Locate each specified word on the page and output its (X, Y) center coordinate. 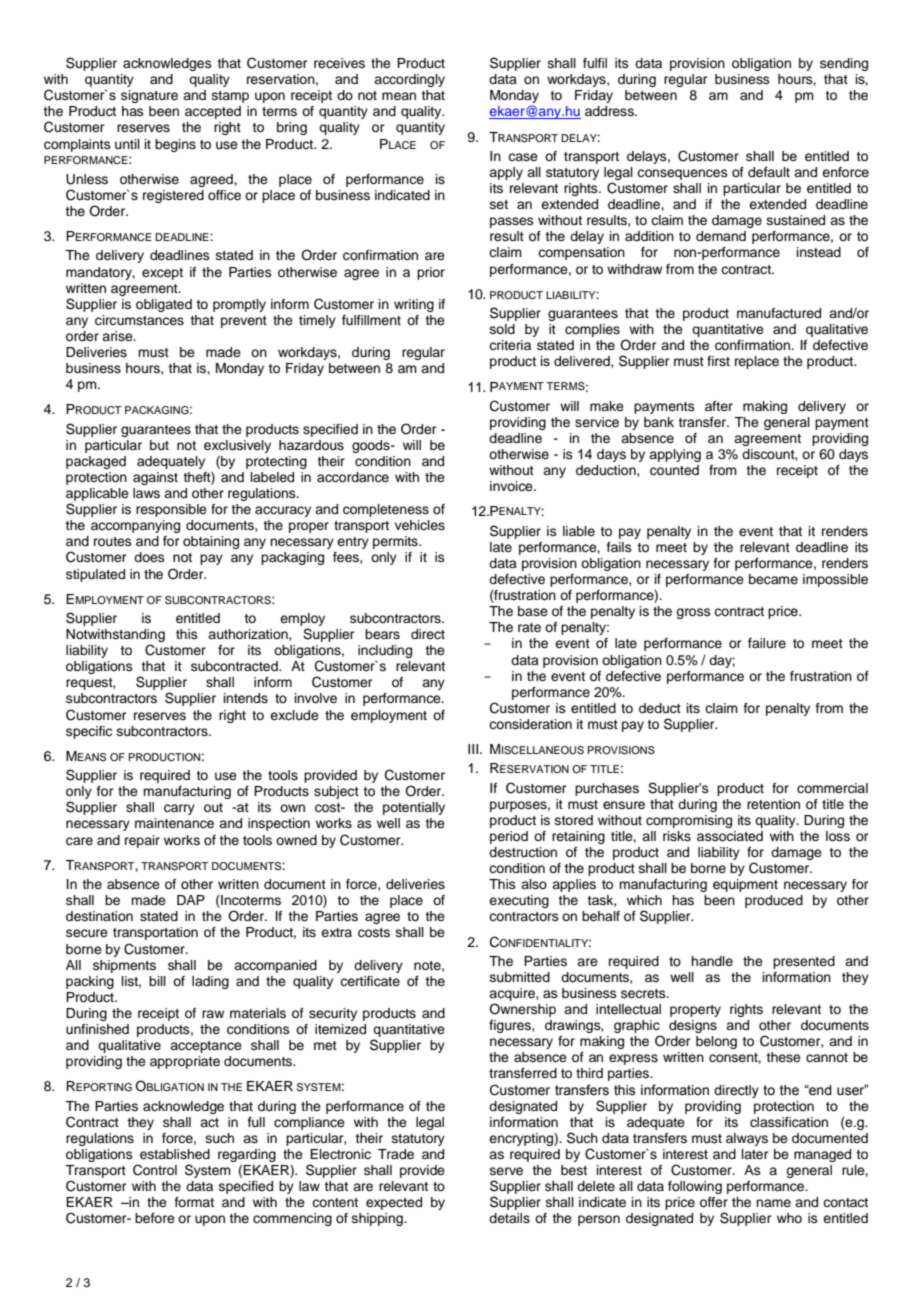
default (769, 172)
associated (730, 836)
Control (155, 1170)
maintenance (174, 823)
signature (149, 96)
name (773, 1203)
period (509, 837)
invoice (512, 486)
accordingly (409, 80)
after (719, 406)
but (159, 445)
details (509, 1218)
